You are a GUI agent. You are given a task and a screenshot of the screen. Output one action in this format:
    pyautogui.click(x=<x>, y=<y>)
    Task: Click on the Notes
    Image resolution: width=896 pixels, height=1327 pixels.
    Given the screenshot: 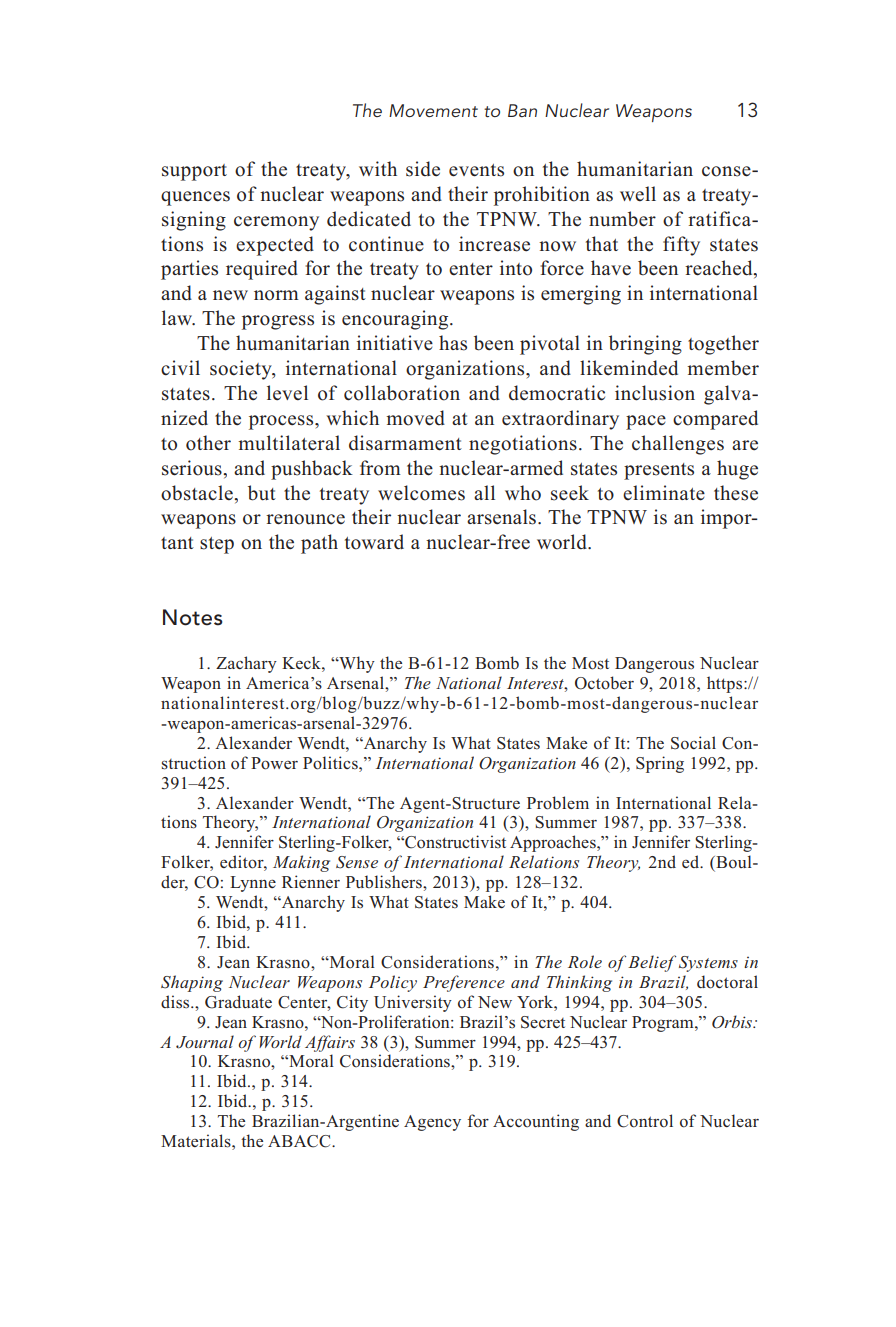 What is the action you would take?
    pyautogui.click(x=192, y=617)
